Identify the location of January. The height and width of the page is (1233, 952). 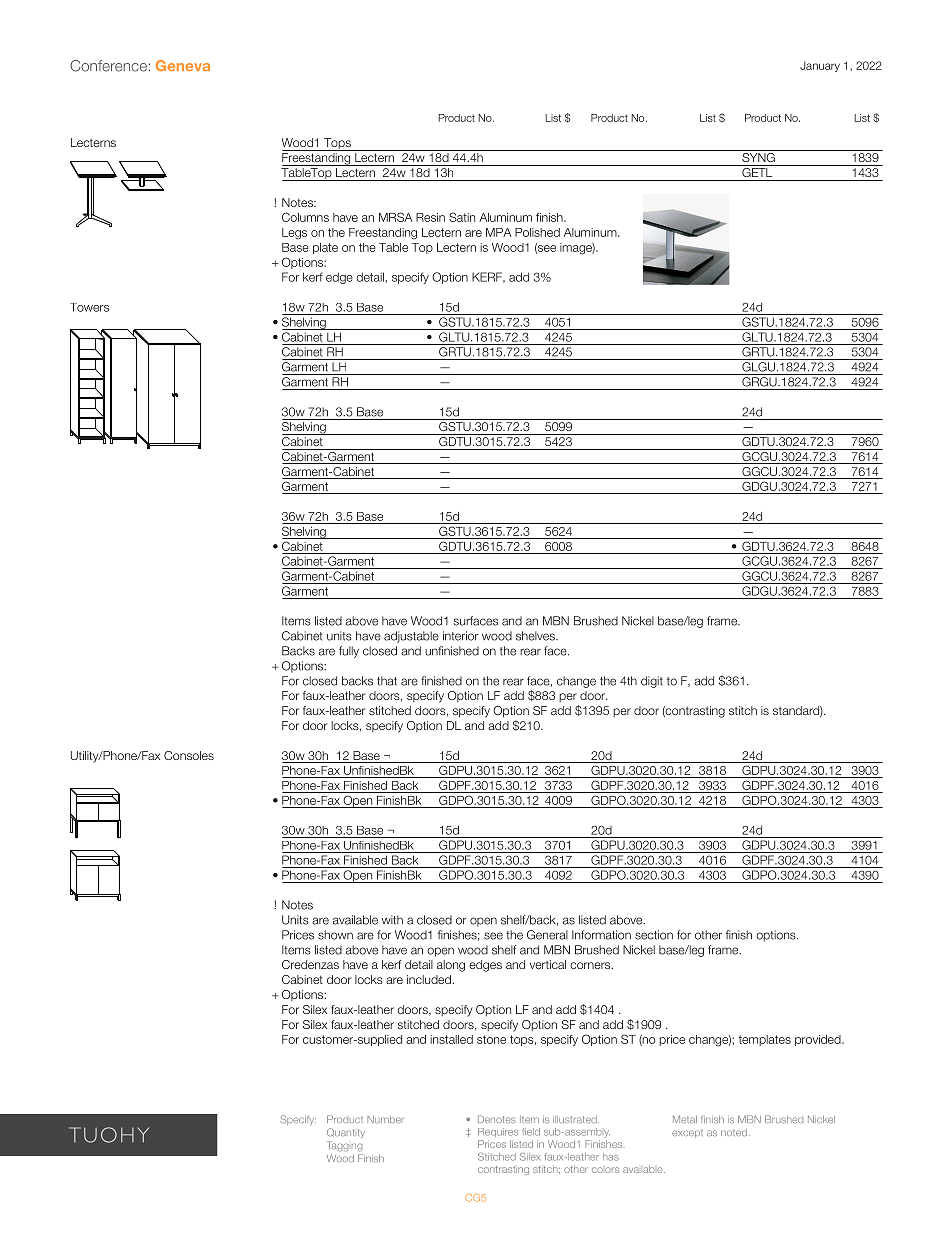
(820, 66).
